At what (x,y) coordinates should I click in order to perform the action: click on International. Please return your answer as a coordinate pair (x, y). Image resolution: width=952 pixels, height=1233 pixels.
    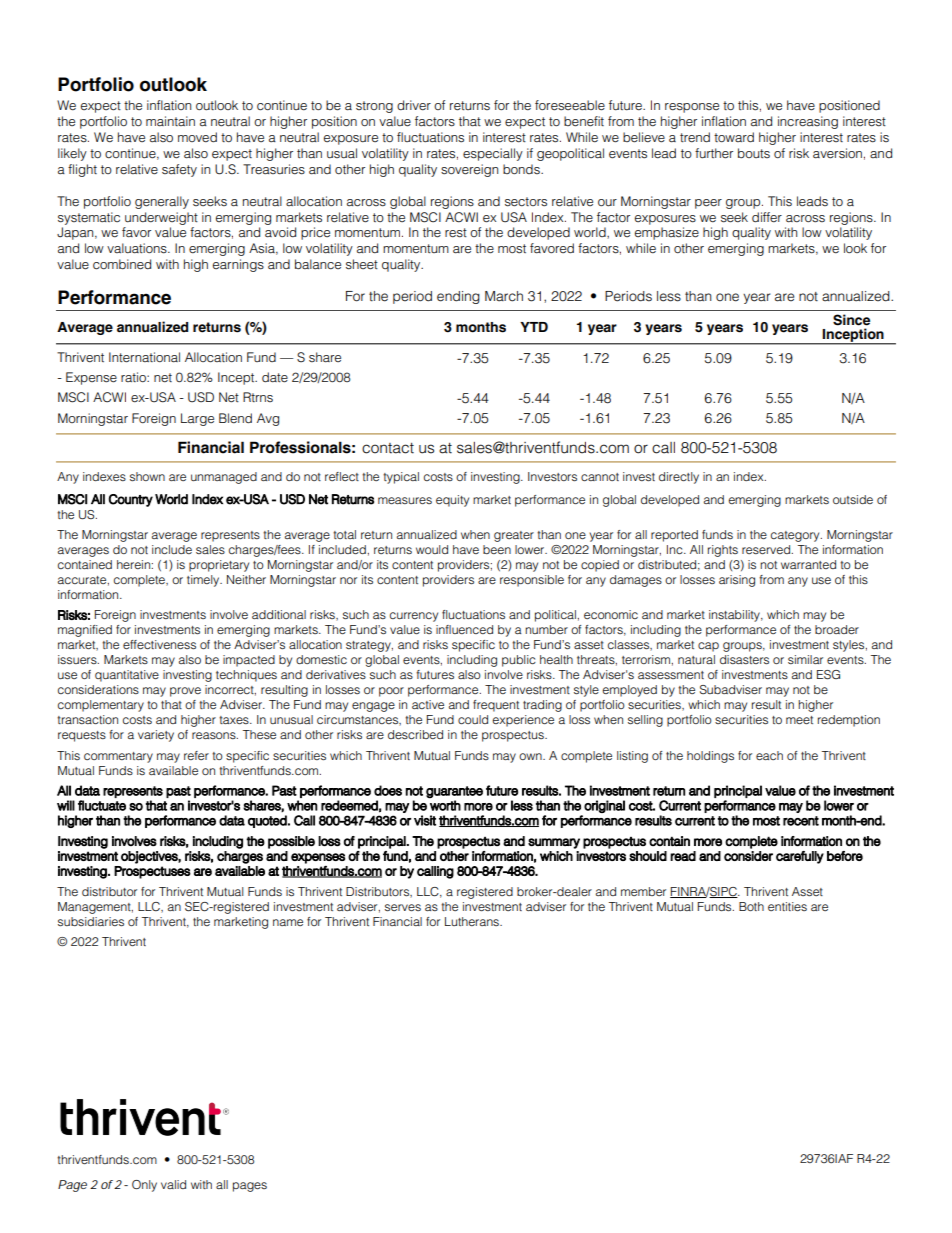
    Looking at the image, I should click on (144, 357).
